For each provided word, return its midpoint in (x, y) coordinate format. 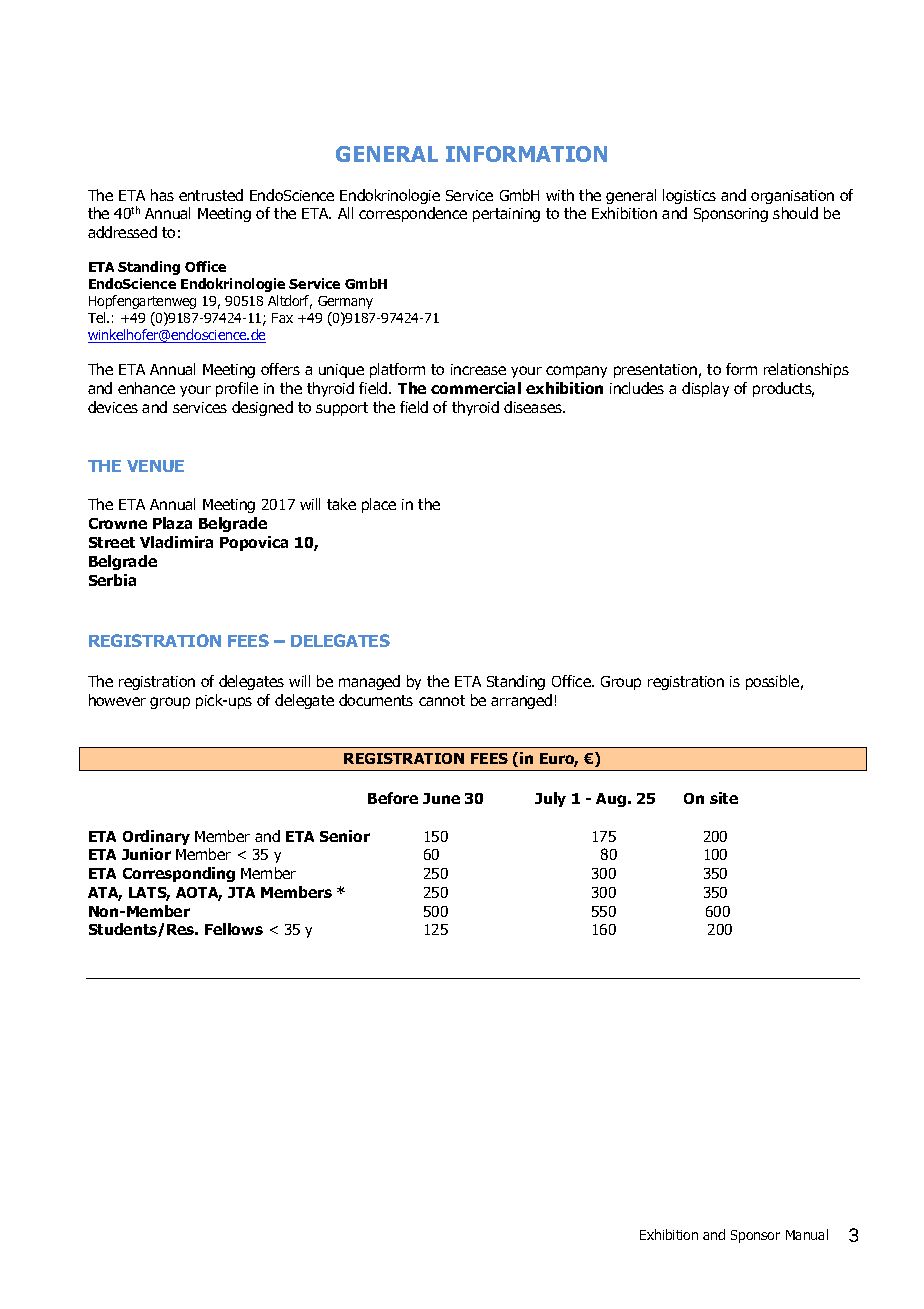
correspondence (413, 214)
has (162, 195)
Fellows (234, 929)
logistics (689, 196)
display (705, 389)
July (550, 799)
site (724, 798)
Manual (807, 1234)
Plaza (172, 523)
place (379, 505)
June (441, 798)
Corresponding (179, 874)
